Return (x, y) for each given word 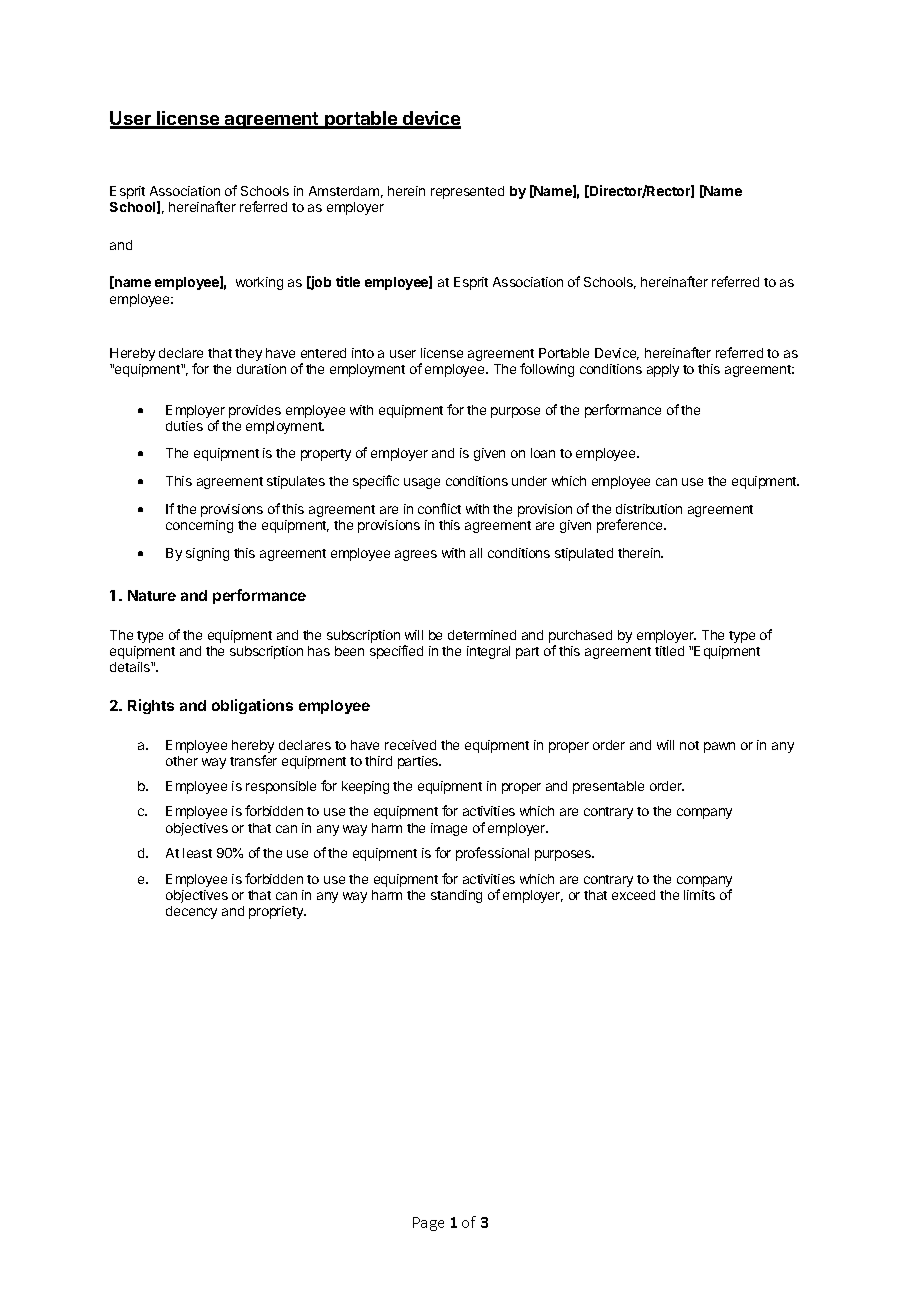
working (259, 283)
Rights (151, 706)
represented (467, 192)
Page (428, 1224)
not (689, 745)
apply (663, 370)
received (410, 745)
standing (456, 896)
